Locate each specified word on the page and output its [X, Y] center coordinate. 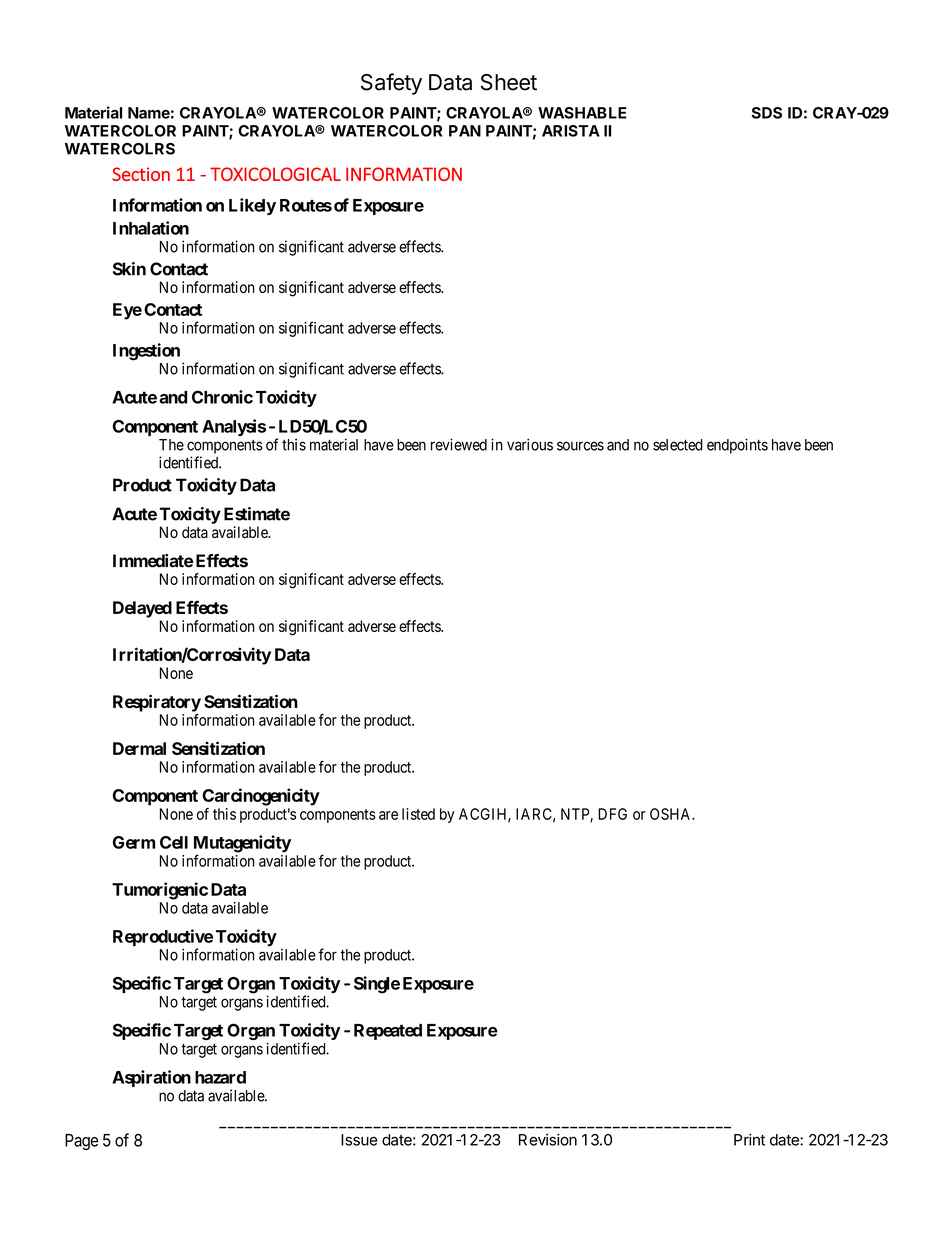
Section [141, 174]
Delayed [142, 609]
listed [418, 814]
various [530, 444]
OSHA [672, 814]
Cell [174, 842]
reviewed [459, 444]
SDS [767, 113]
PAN [465, 131]
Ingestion [146, 352]
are [388, 815]
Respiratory [157, 703]
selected [678, 445]
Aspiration [151, 1078]
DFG [612, 814]
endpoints [737, 446]
